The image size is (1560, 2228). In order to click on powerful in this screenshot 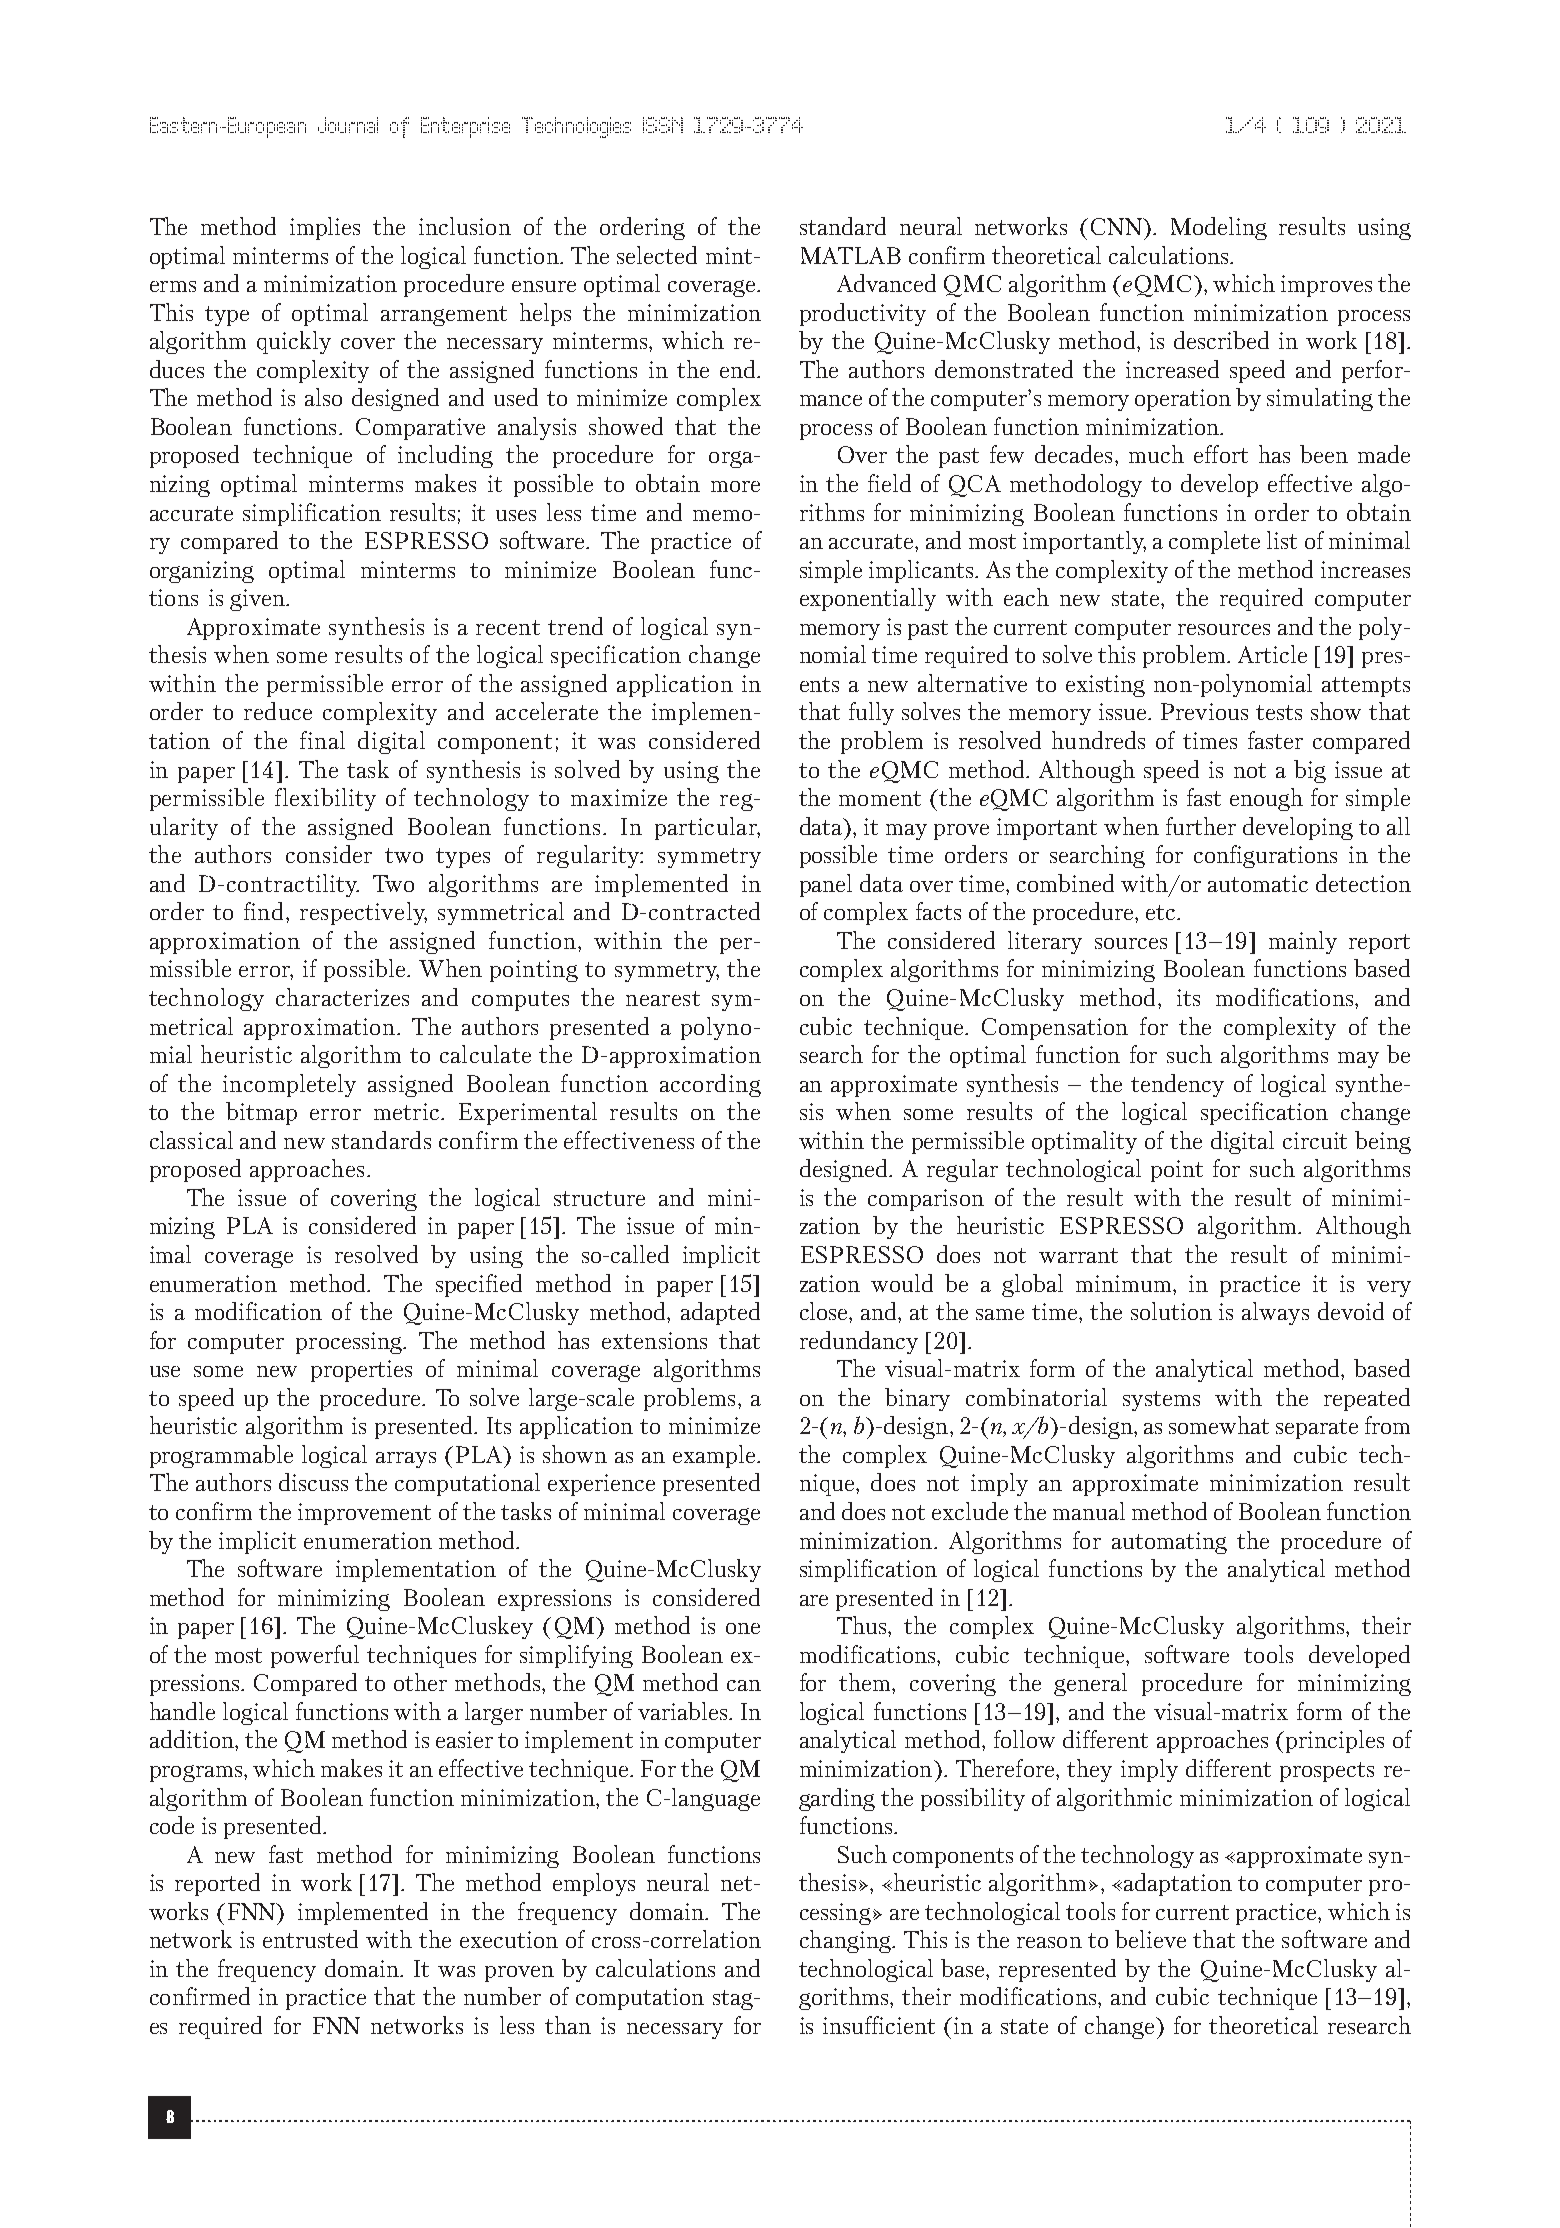, I will do `click(315, 1656)`.
